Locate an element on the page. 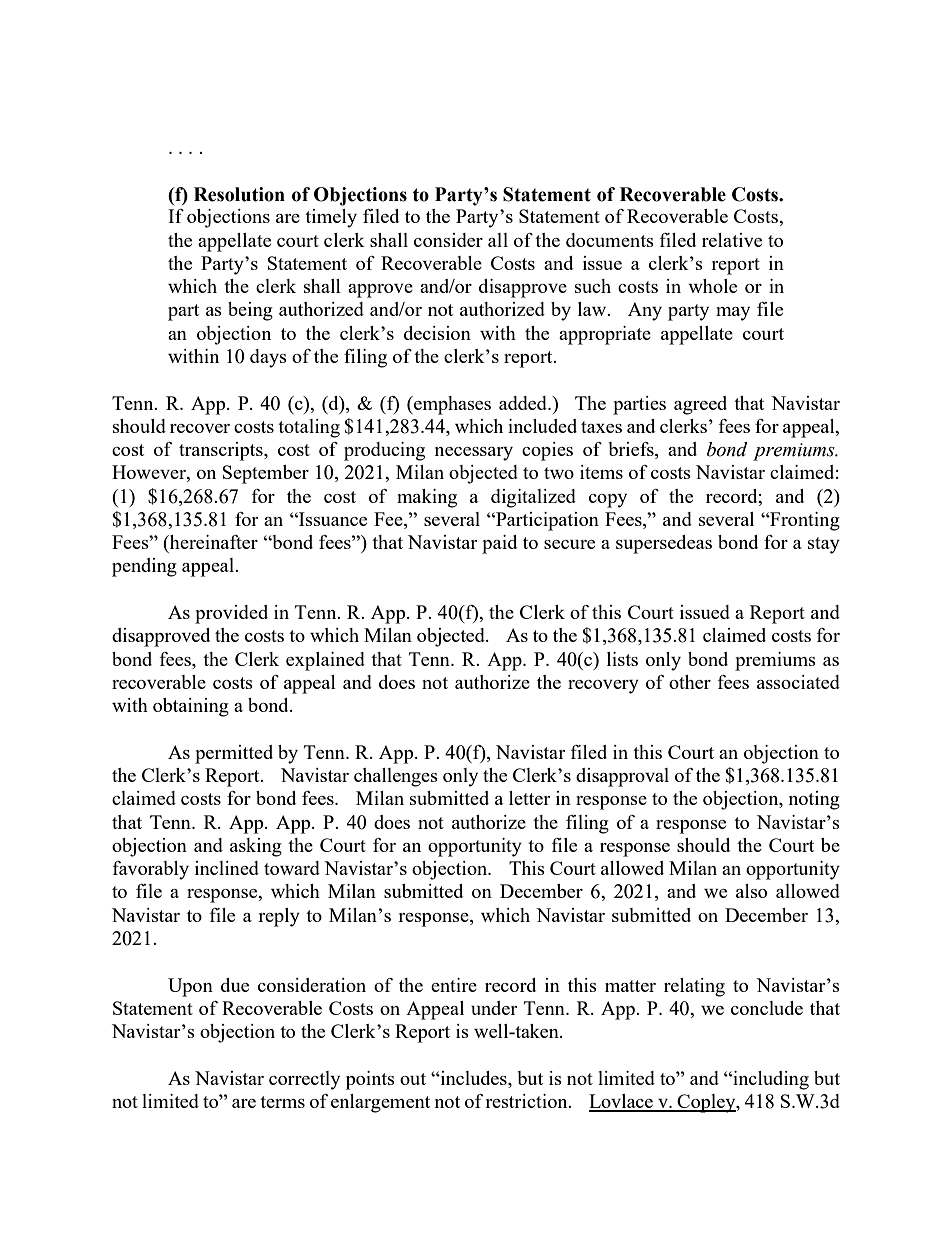 The width and height of the page is (952, 1233). Resolution is located at coordinates (239, 194).
